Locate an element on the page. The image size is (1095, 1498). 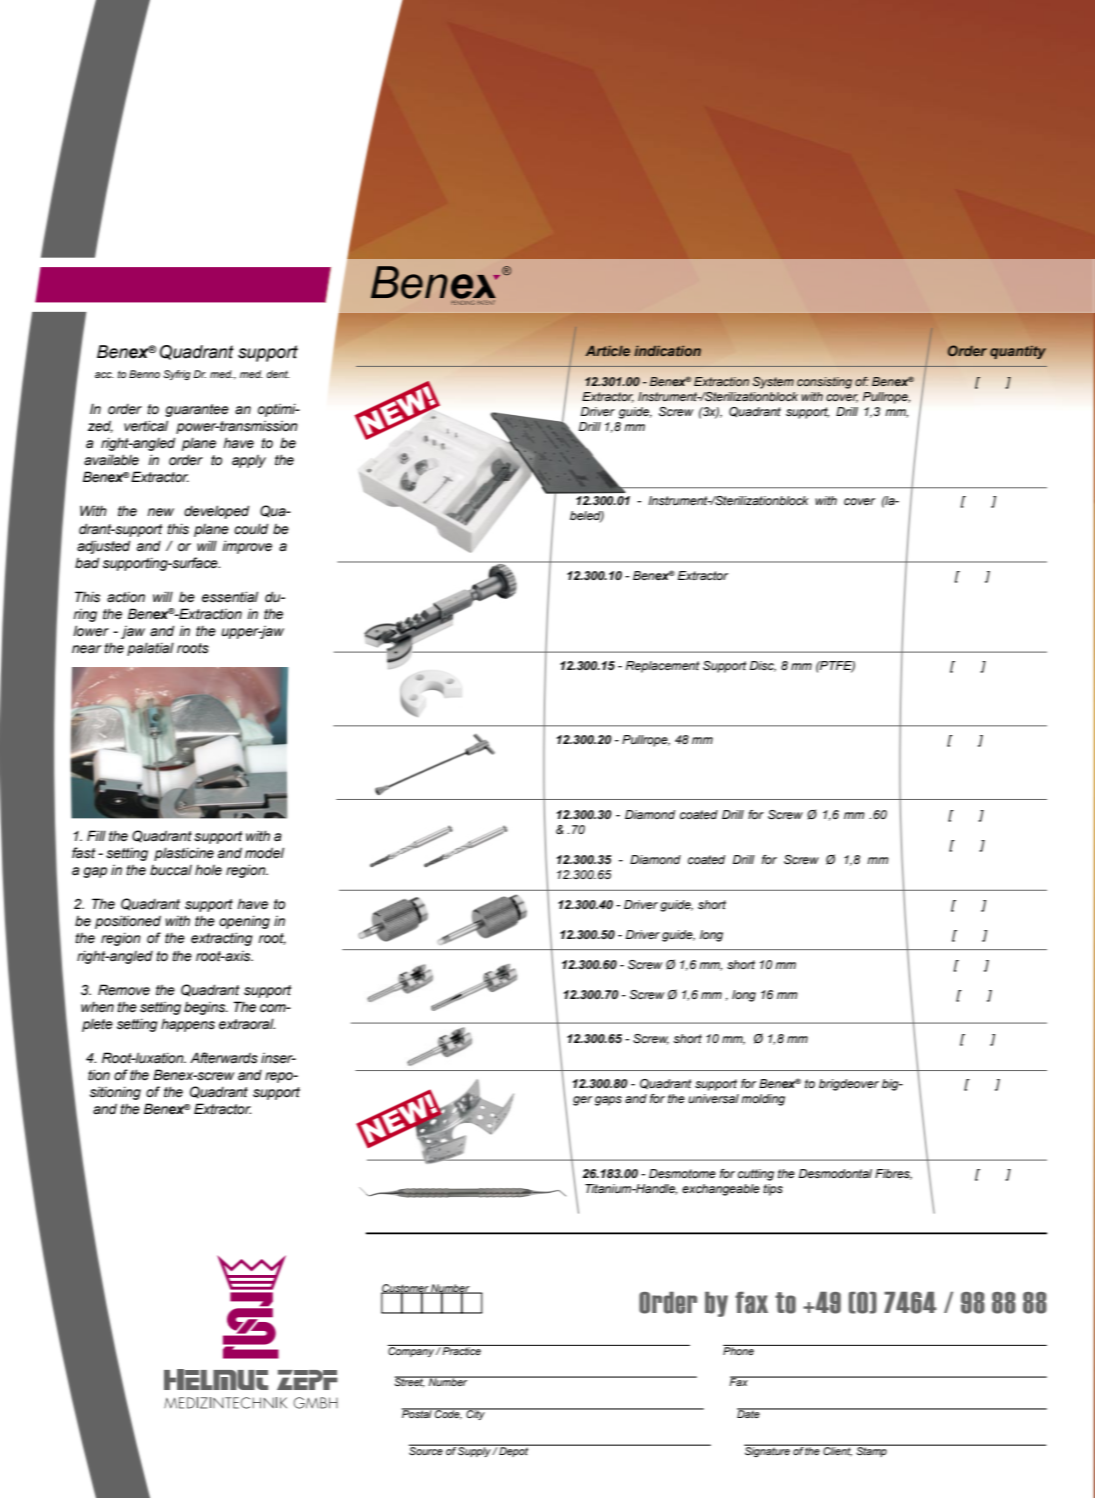
Depot is located at coordinates (514, 1451).
